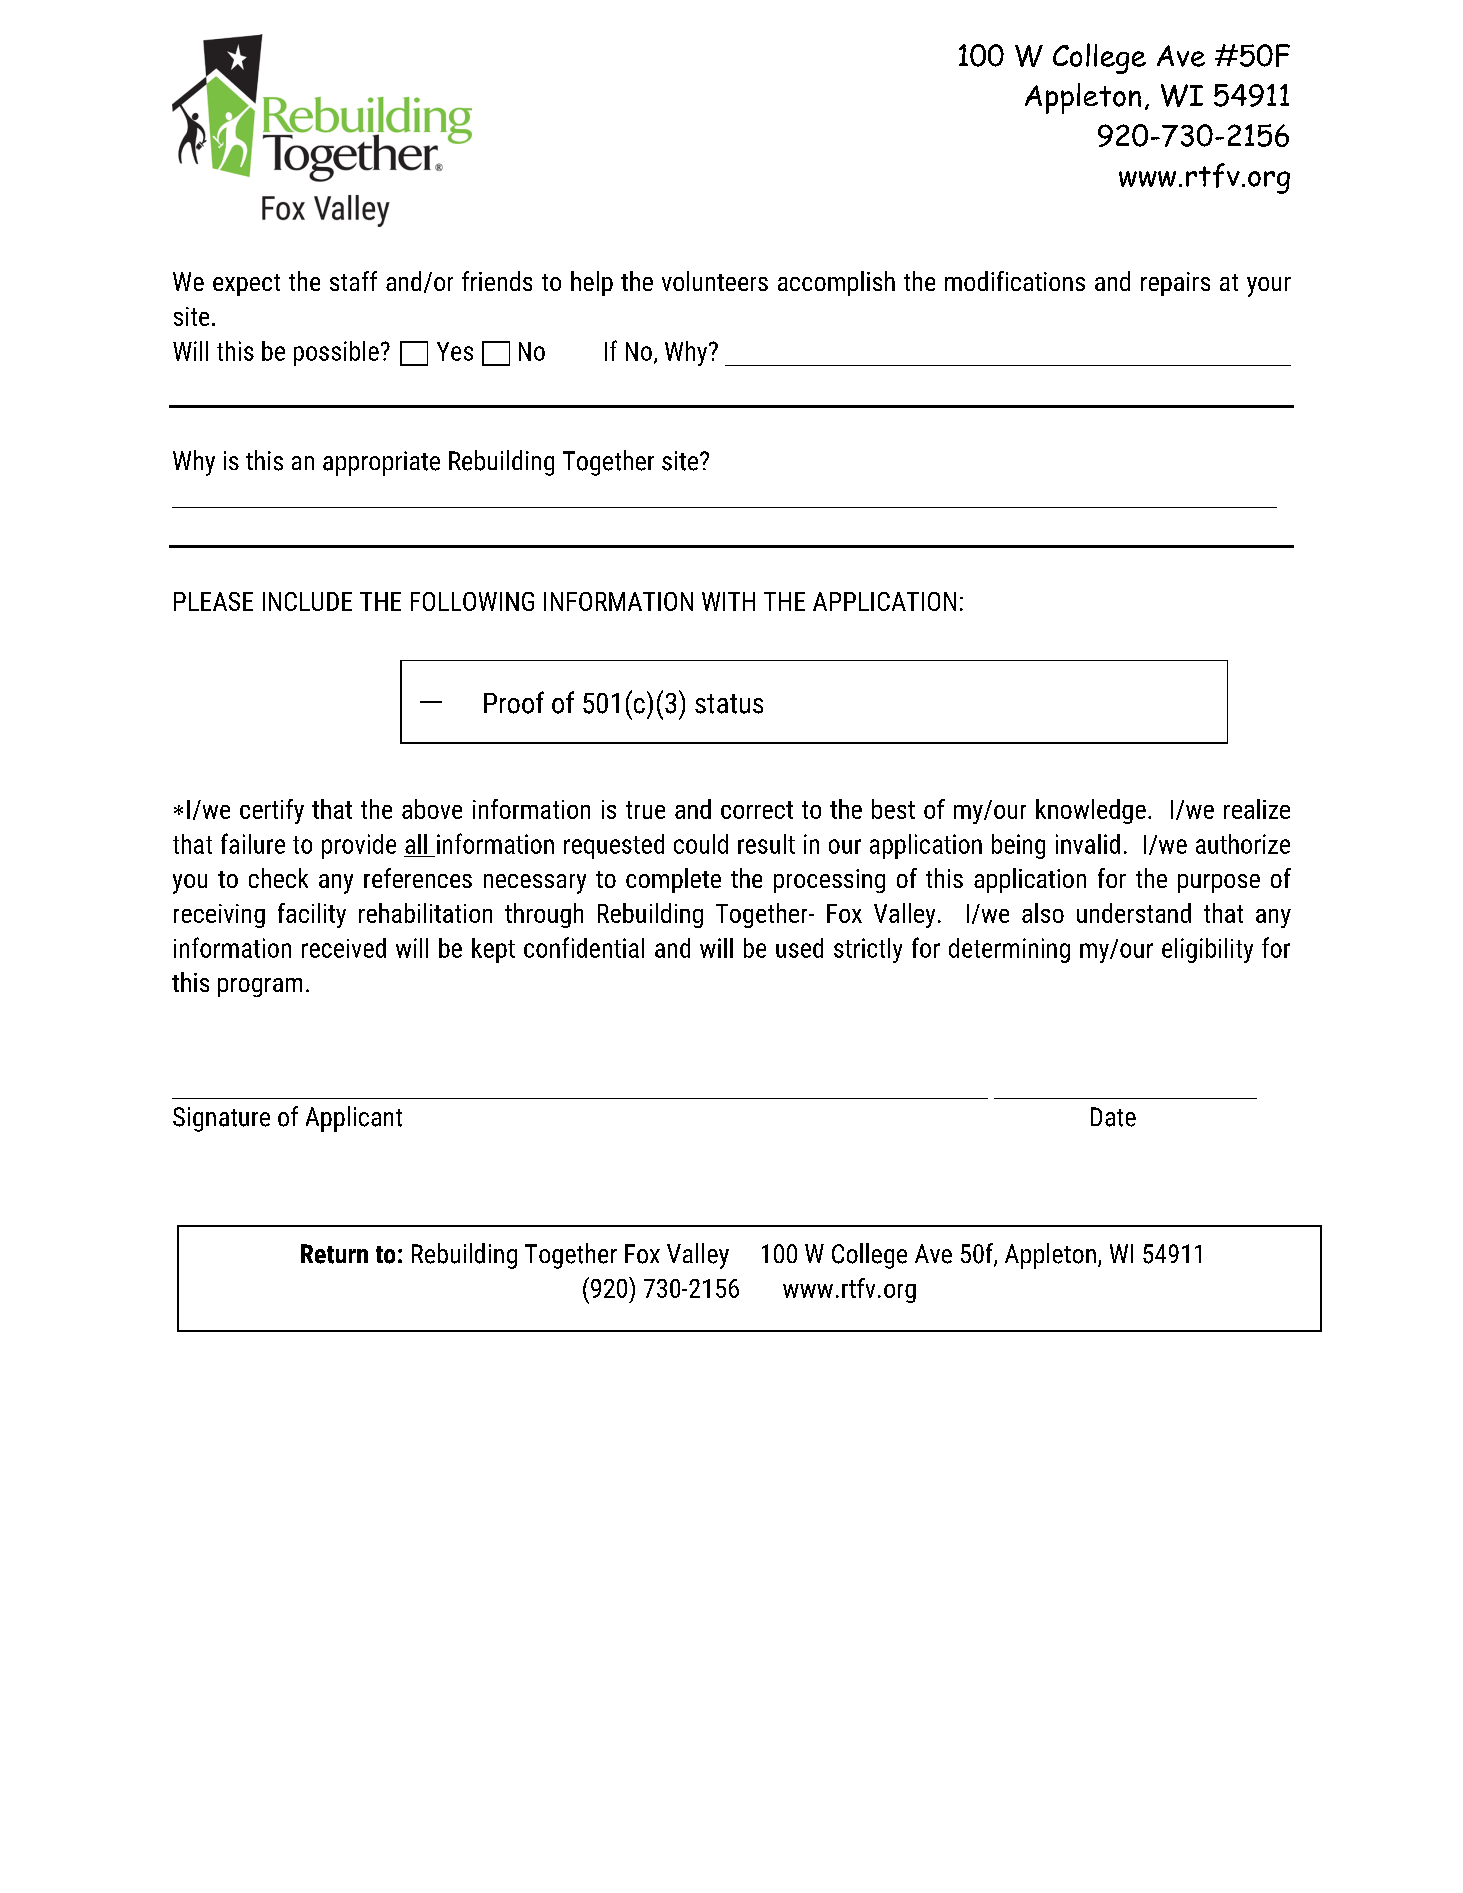 The image size is (1463, 1893). Describe the element at coordinates (307, 601) in the page. I see `INCLUDE` at that location.
